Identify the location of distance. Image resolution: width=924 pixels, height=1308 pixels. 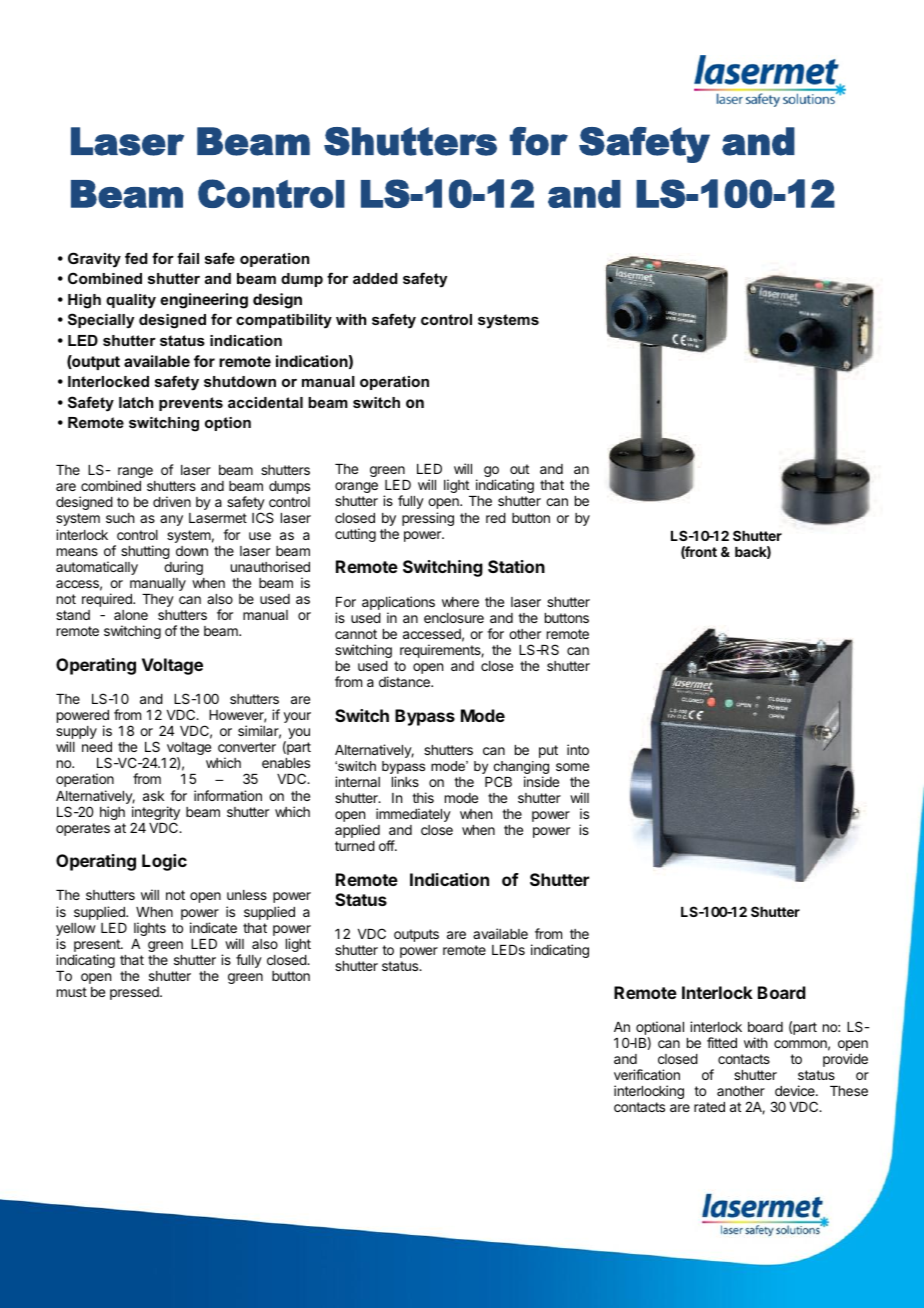
(405, 681).
